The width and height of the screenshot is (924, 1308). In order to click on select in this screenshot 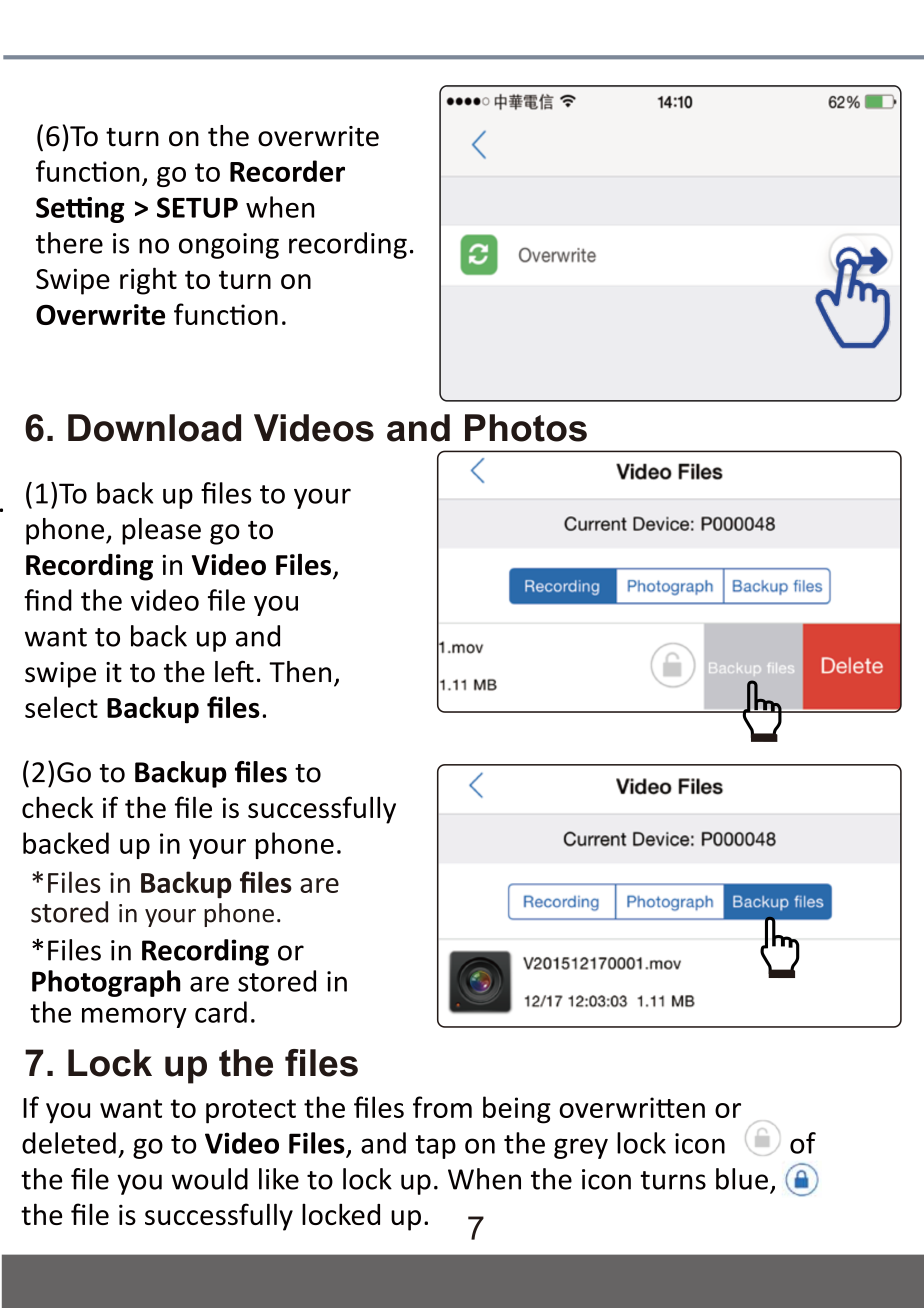, I will do `click(61, 707)`.
